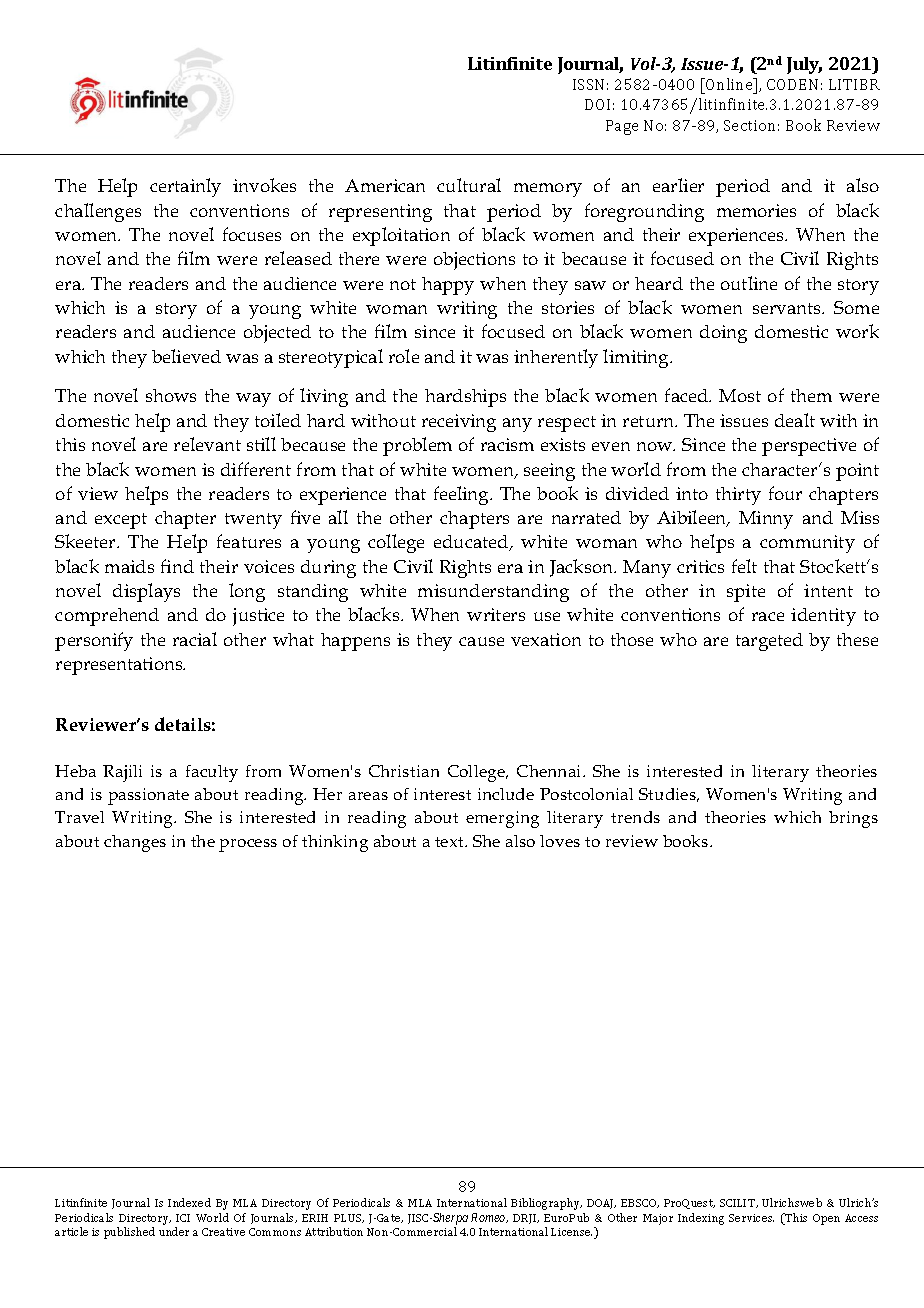 The height and width of the image is (1308, 924). What do you see at coordinates (189, 1202) in the image?
I see `Indexed` at bounding box center [189, 1202].
